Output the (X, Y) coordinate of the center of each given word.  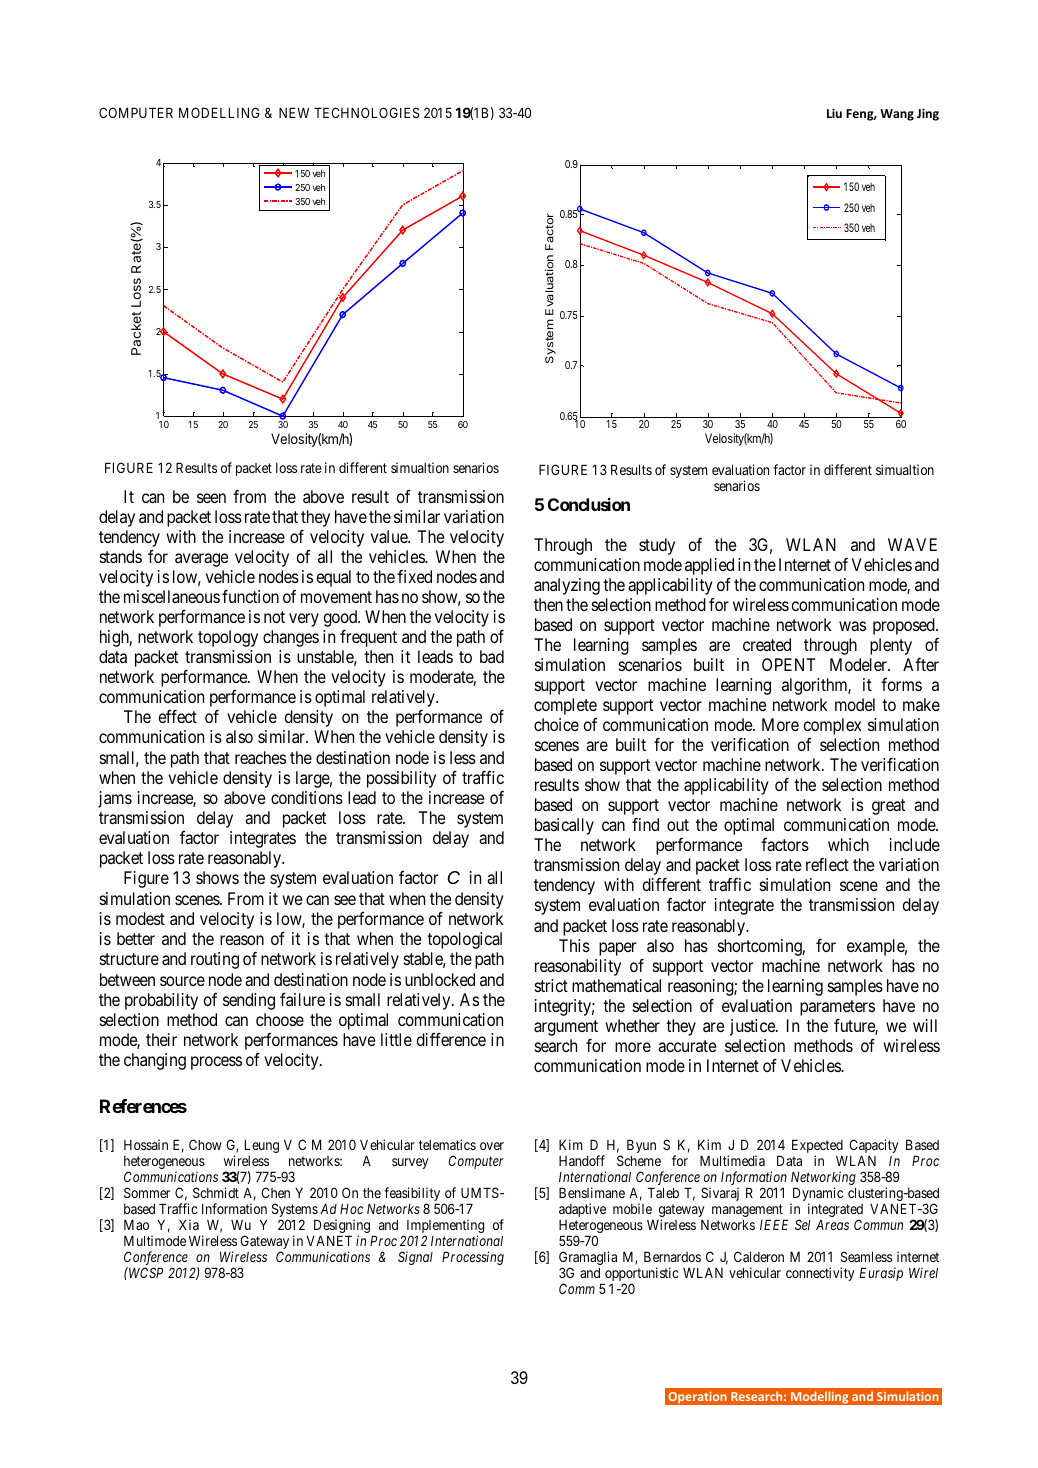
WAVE (912, 544)
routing (215, 960)
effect (178, 716)
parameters (837, 1008)
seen (211, 498)
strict (551, 985)
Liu (834, 113)
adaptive (582, 1210)
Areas (832, 1225)
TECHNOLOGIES (367, 112)
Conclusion (589, 504)
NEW (294, 112)
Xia (189, 1224)
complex (832, 726)
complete (565, 706)
